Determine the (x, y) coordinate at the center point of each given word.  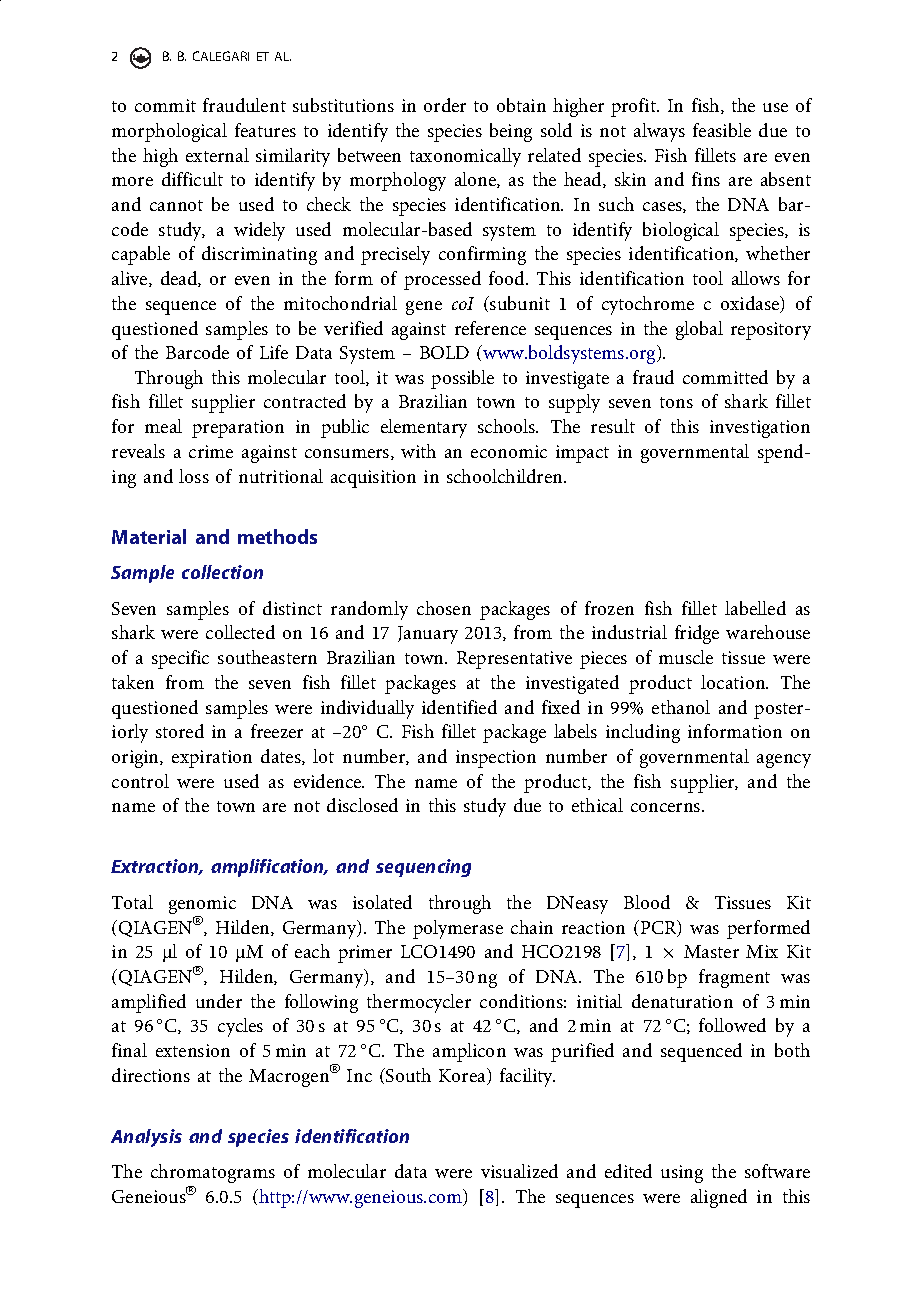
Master (711, 951)
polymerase (458, 929)
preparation (238, 429)
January (428, 635)
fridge (697, 634)
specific (180, 659)
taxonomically (465, 157)
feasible (722, 130)
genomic (202, 906)
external (217, 155)
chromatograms (213, 1173)
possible (462, 379)
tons (676, 402)
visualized (519, 1171)
